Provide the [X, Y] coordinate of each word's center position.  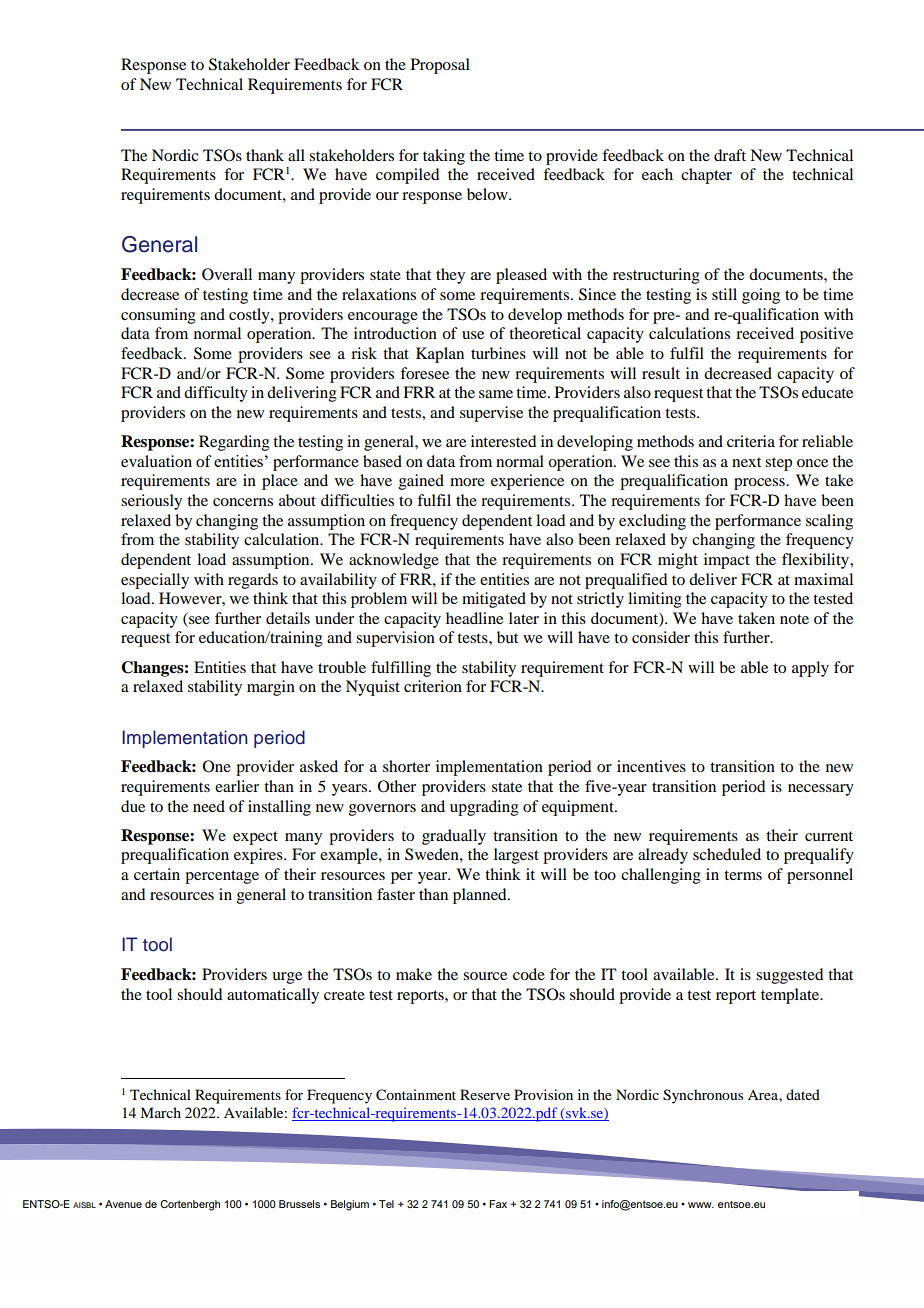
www [701, 1205]
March [160, 1112]
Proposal [440, 66]
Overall [227, 274]
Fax [498, 1204]
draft [730, 155]
